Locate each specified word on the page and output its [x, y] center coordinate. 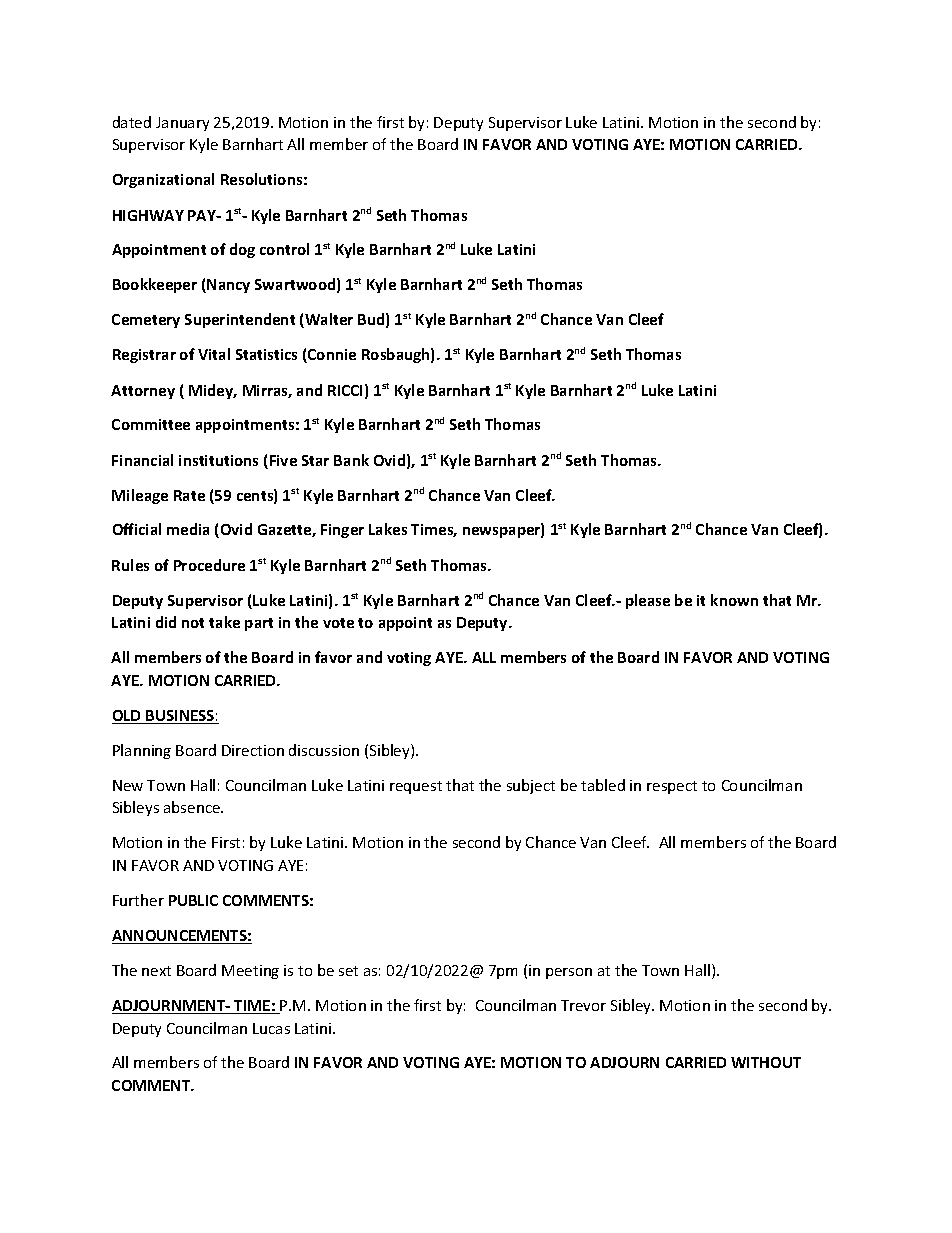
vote [338, 623]
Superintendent [240, 320]
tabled [603, 785]
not [193, 623]
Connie [331, 356]
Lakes [388, 529]
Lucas [271, 1028]
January [182, 124]
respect [672, 787]
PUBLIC [193, 900]
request [416, 787]
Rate [189, 495]
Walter [328, 320]
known [734, 600]
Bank [351, 460]
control [284, 249]
